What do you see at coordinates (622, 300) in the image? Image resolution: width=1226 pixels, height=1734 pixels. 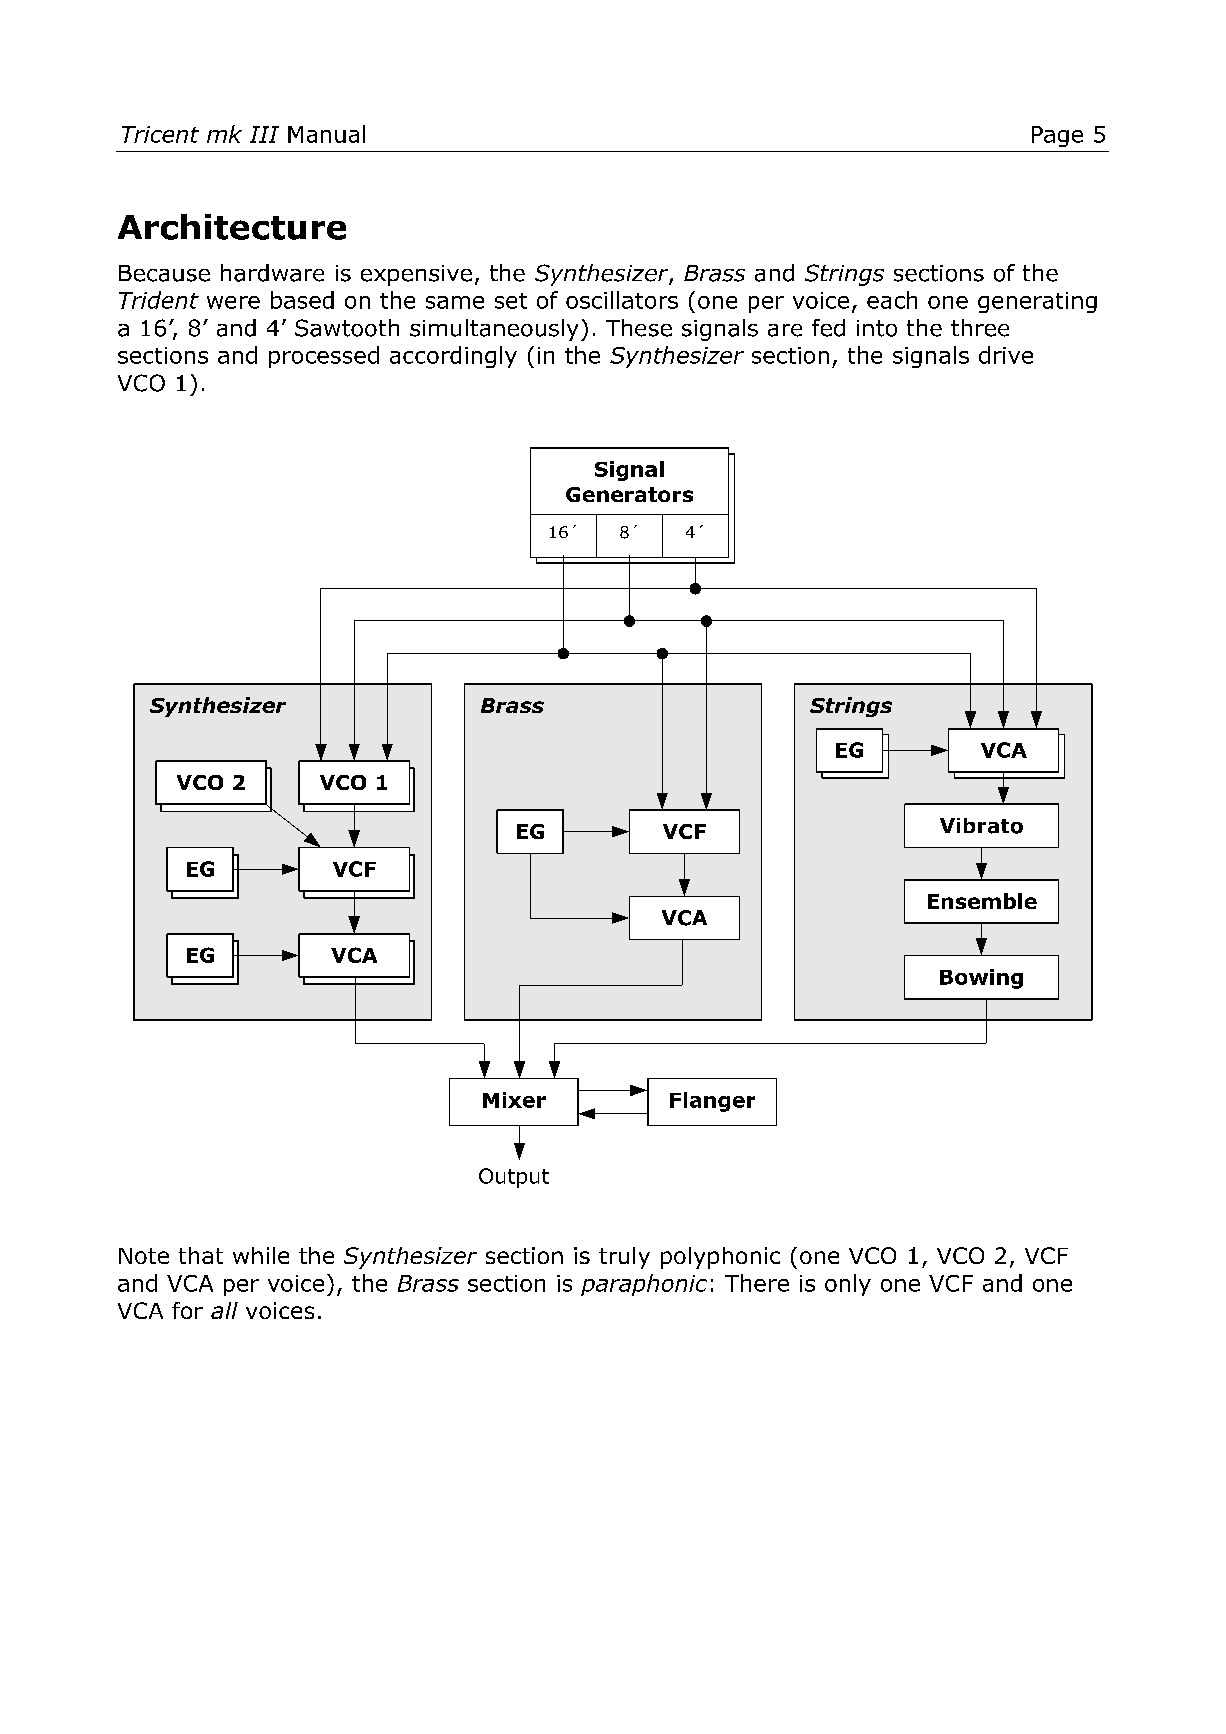 I see `oscillators` at bounding box center [622, 300].
